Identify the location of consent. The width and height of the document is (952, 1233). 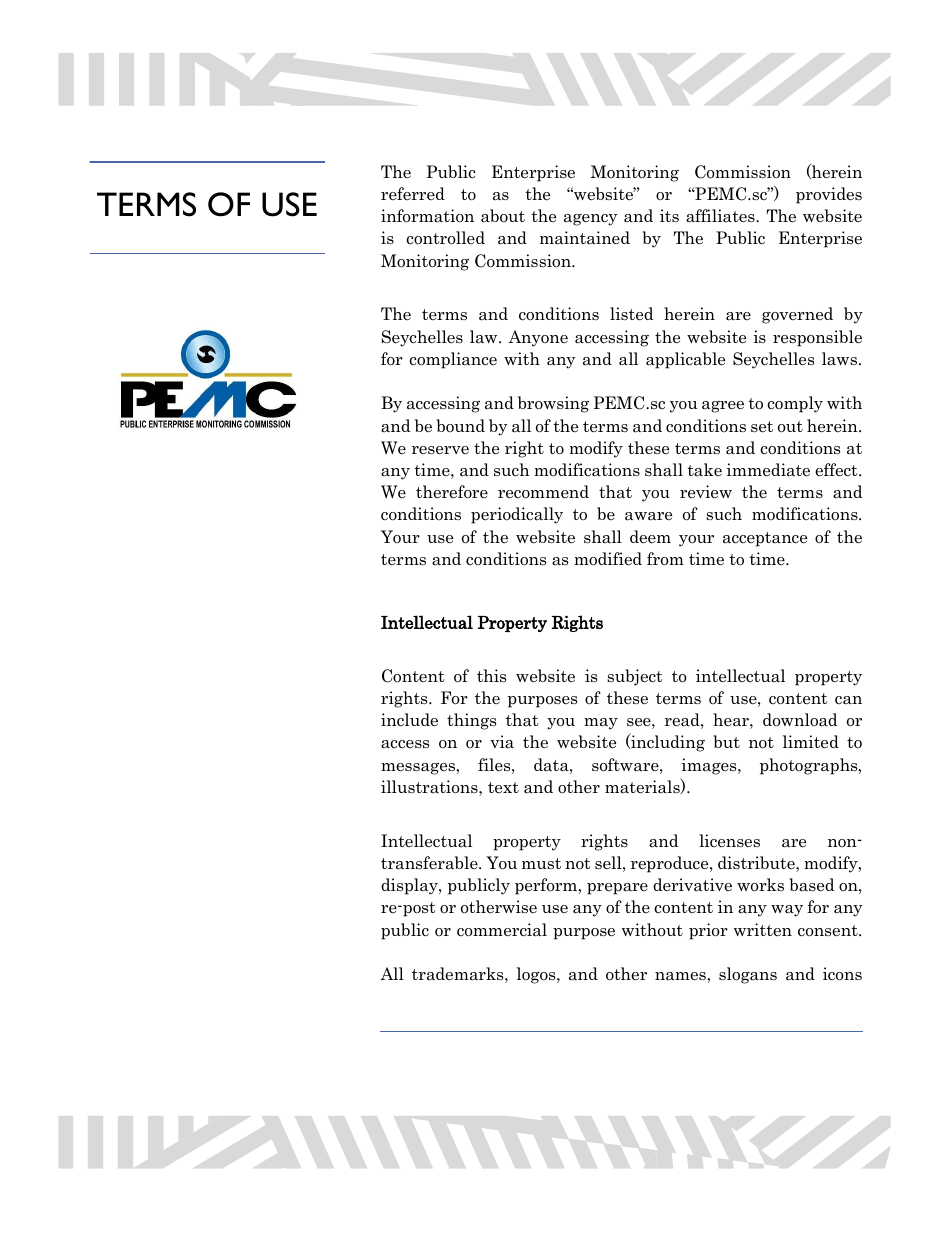
(829, 931).
